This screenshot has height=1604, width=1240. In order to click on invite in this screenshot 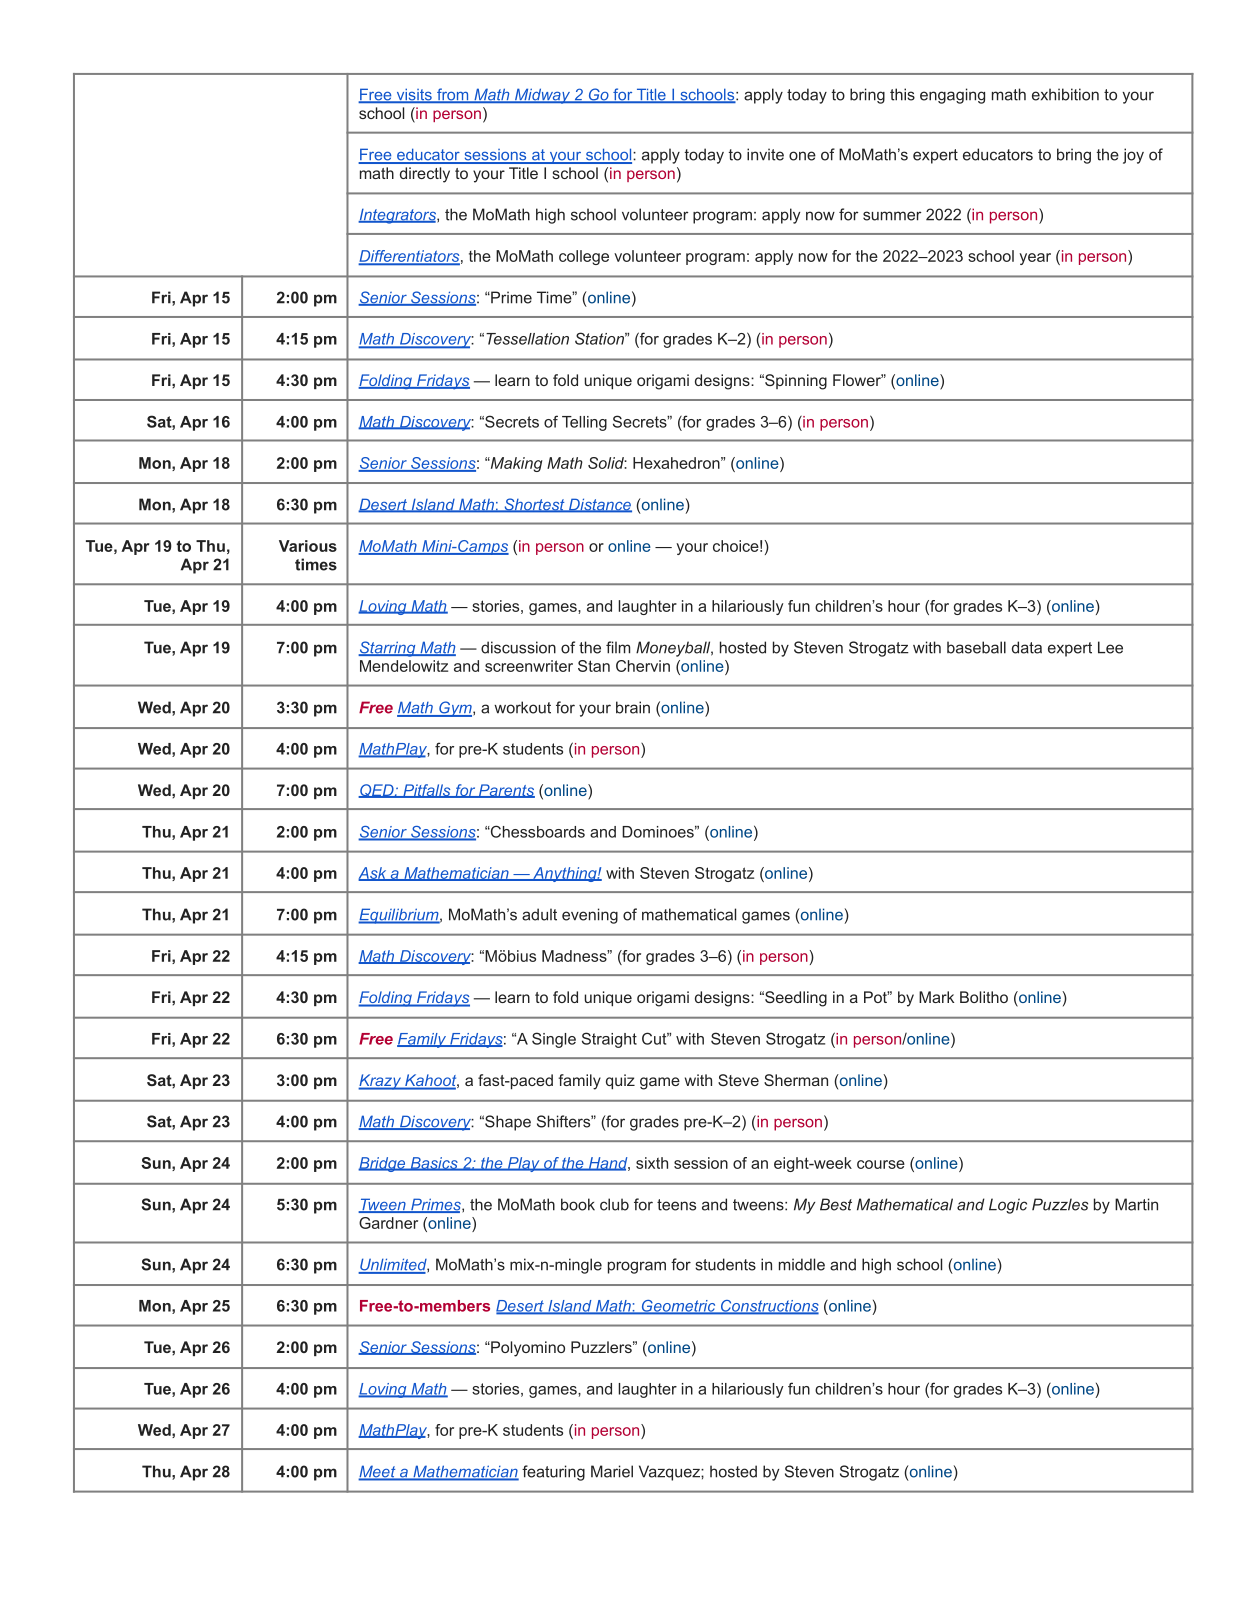, I will do `click(765, 154)`.
